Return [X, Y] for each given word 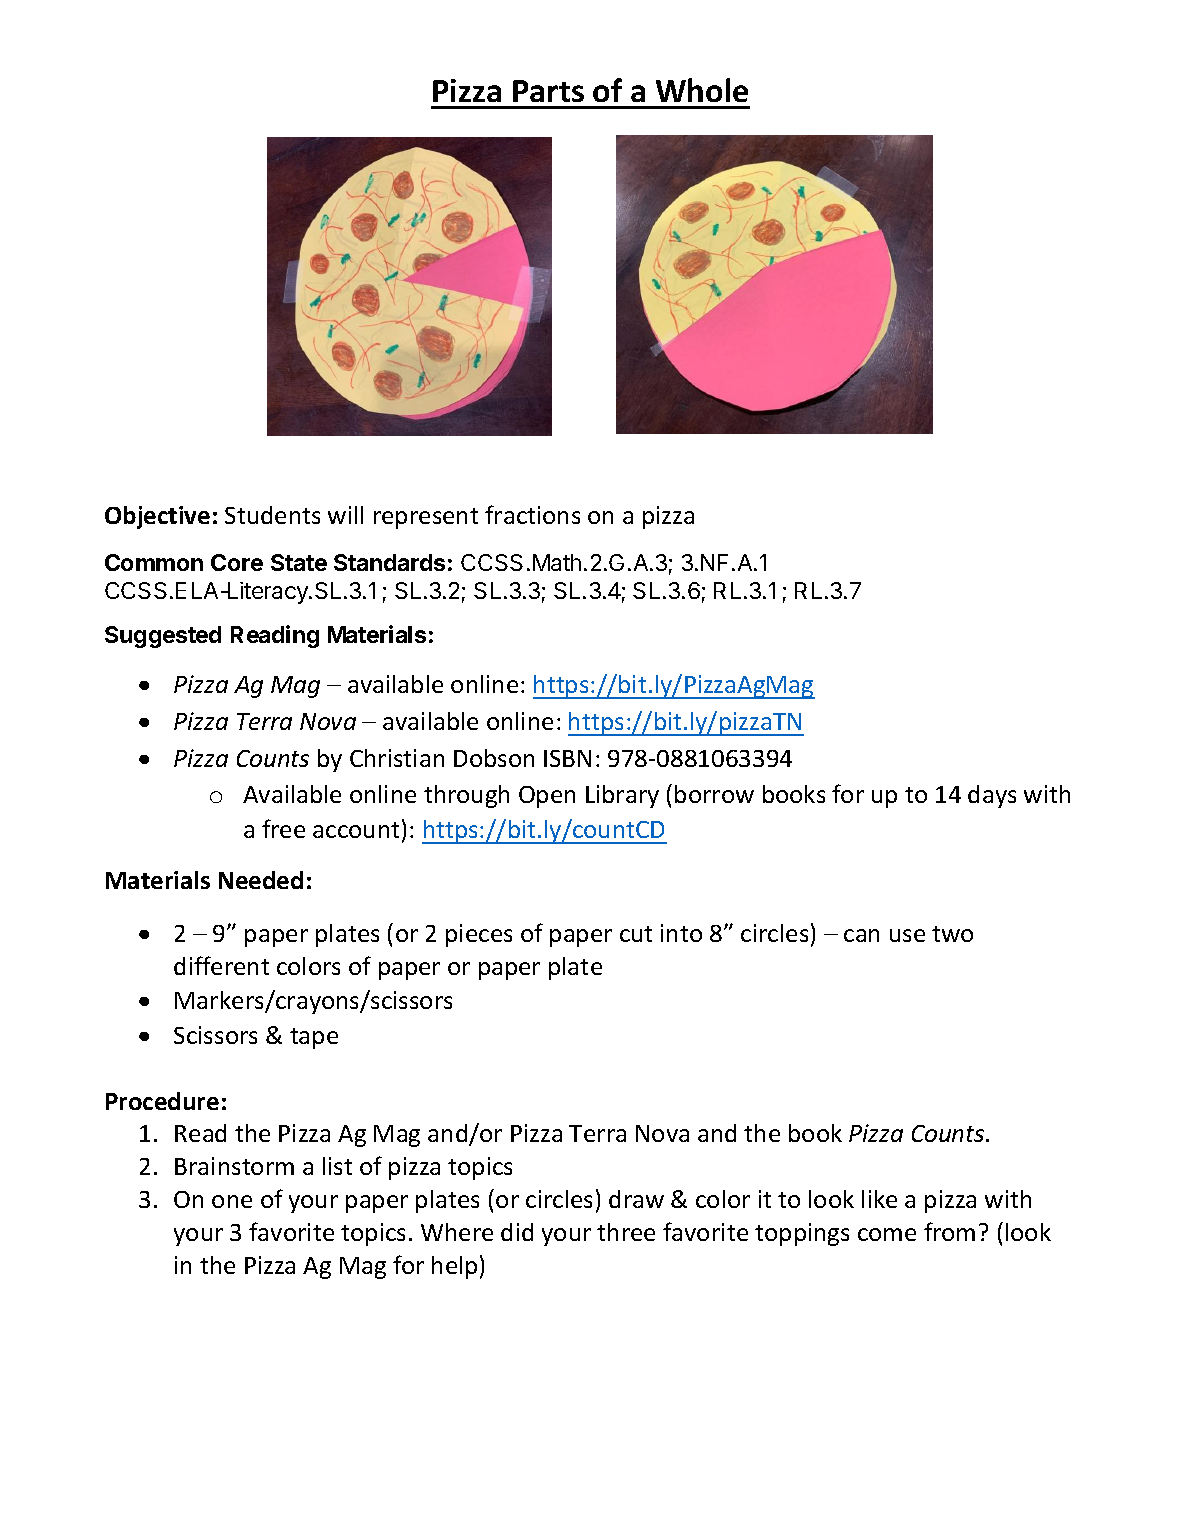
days [992, 796]
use [907, 935]
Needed [261, 880]
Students [272, 515]
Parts [548, 91]
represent [426, 518]
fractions [532, 514]
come [887, 1234]
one [232, 1201]
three [626, 1232]
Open [547, 797]
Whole [702, 90]
